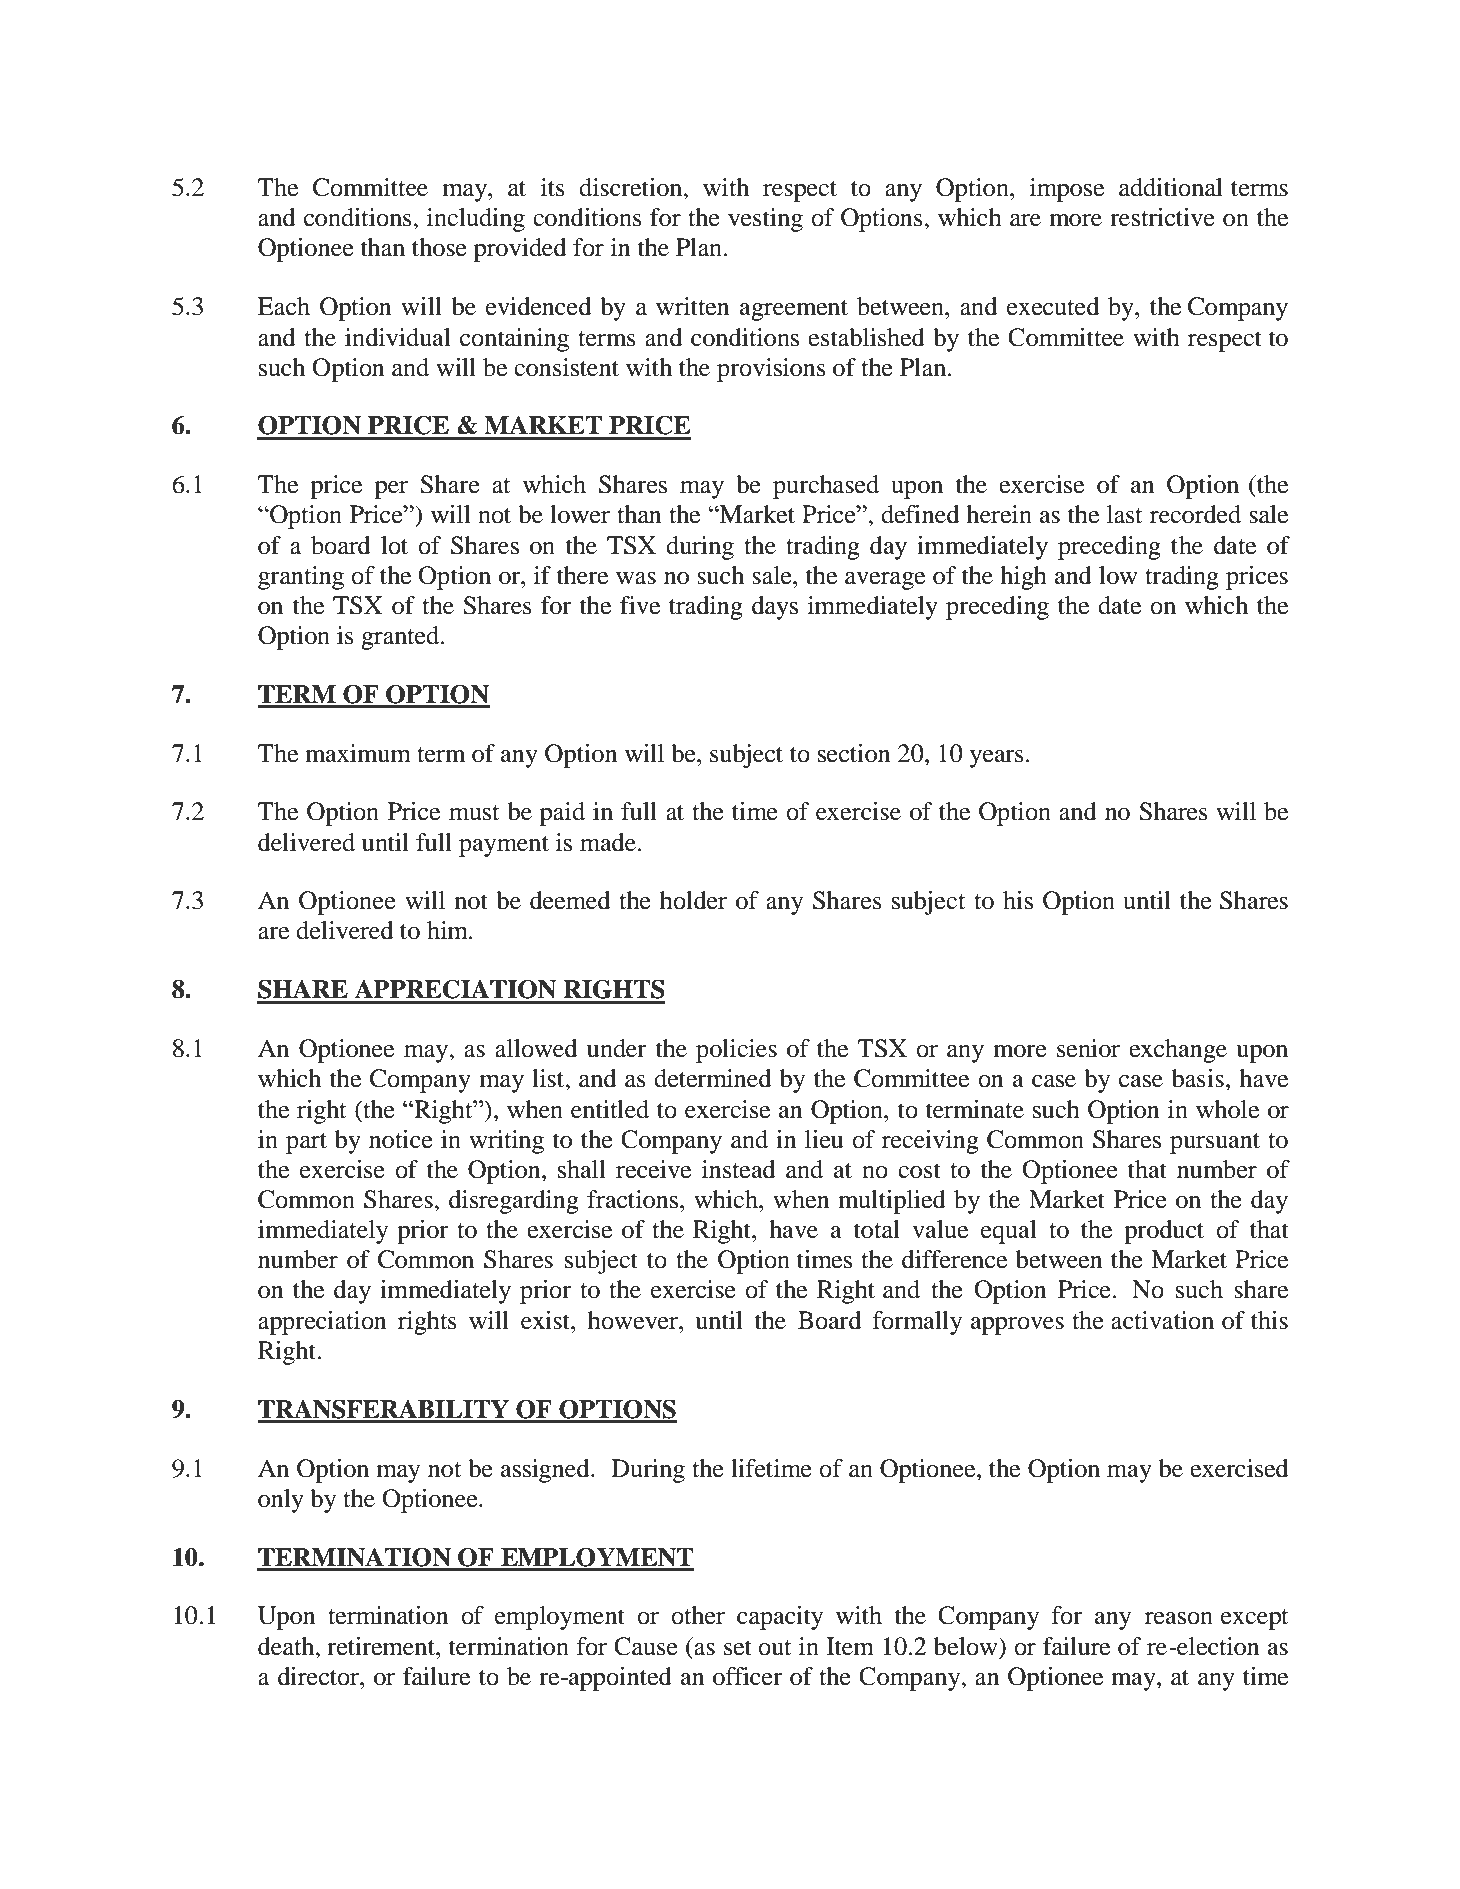 This document has width=1460, height=1889. Describe the element at coordinates (693, 900) in the document. I see `holder` at that location.
